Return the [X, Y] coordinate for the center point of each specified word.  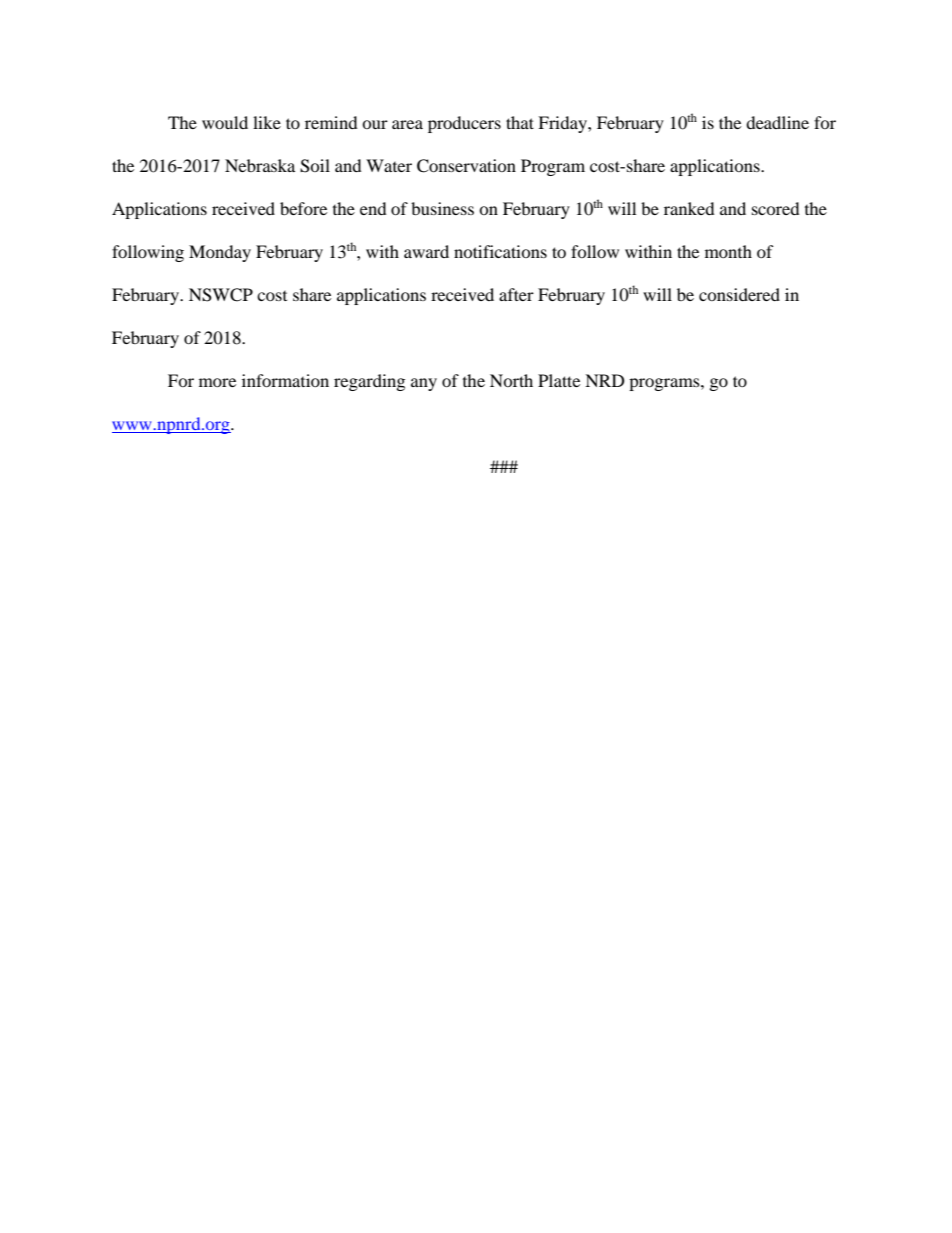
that [520, 122]
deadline [777, 122]
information [285, 380]
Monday [220, 253]
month [728, 251]
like [267, 122]
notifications [500, 251]
